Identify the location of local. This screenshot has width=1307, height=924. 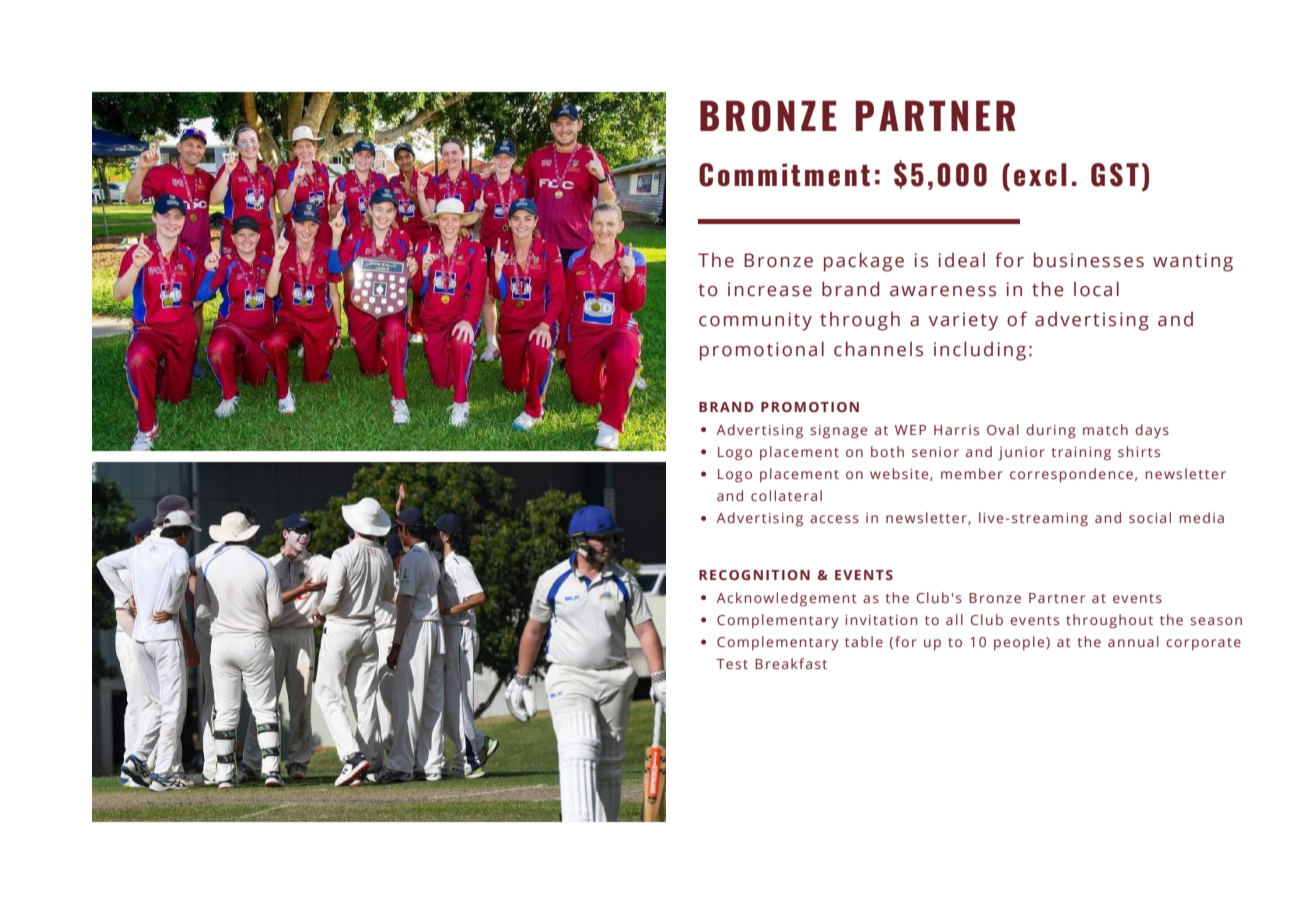
(1096, 289).
